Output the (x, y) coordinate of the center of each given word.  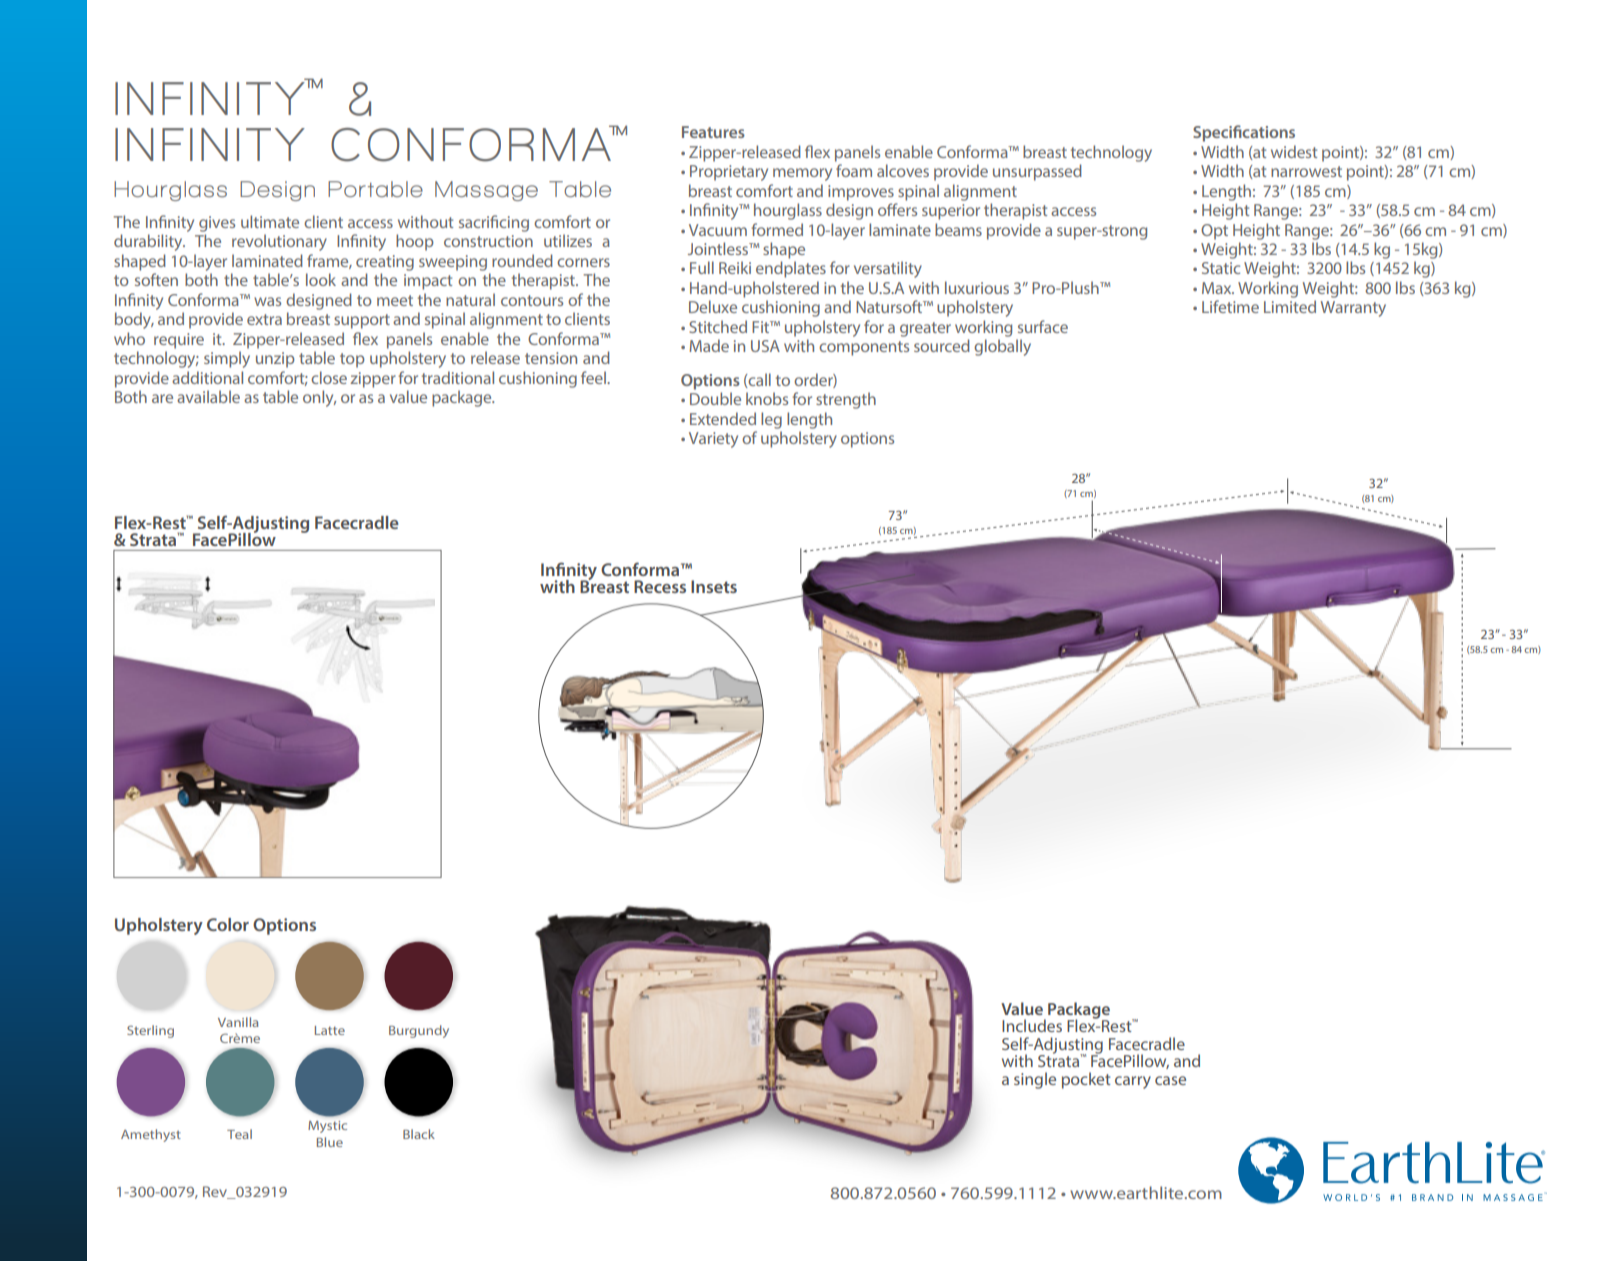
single (1035, 1080)
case (1170, 1080)
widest (1294, 151)
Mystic (327, 1127)
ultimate (270, 221)
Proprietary (729, 173)
